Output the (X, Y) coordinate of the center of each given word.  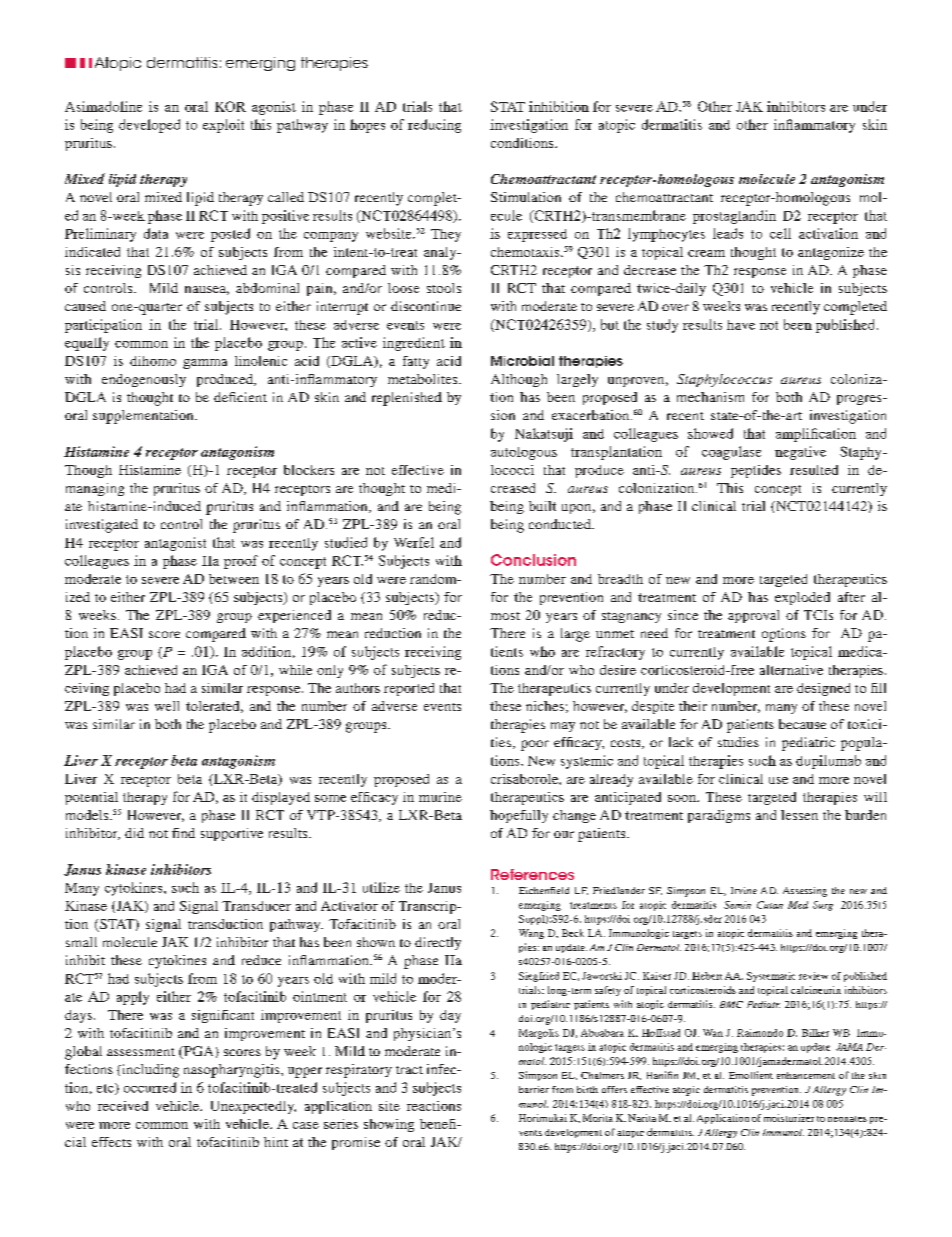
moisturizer (789, 1118)
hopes (367, 126)
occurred (150, 1087)
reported (409, 689)
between (234, 579)
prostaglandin (734, 217)
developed (149, 126)
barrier (534, 1089)
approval (753, 616)
